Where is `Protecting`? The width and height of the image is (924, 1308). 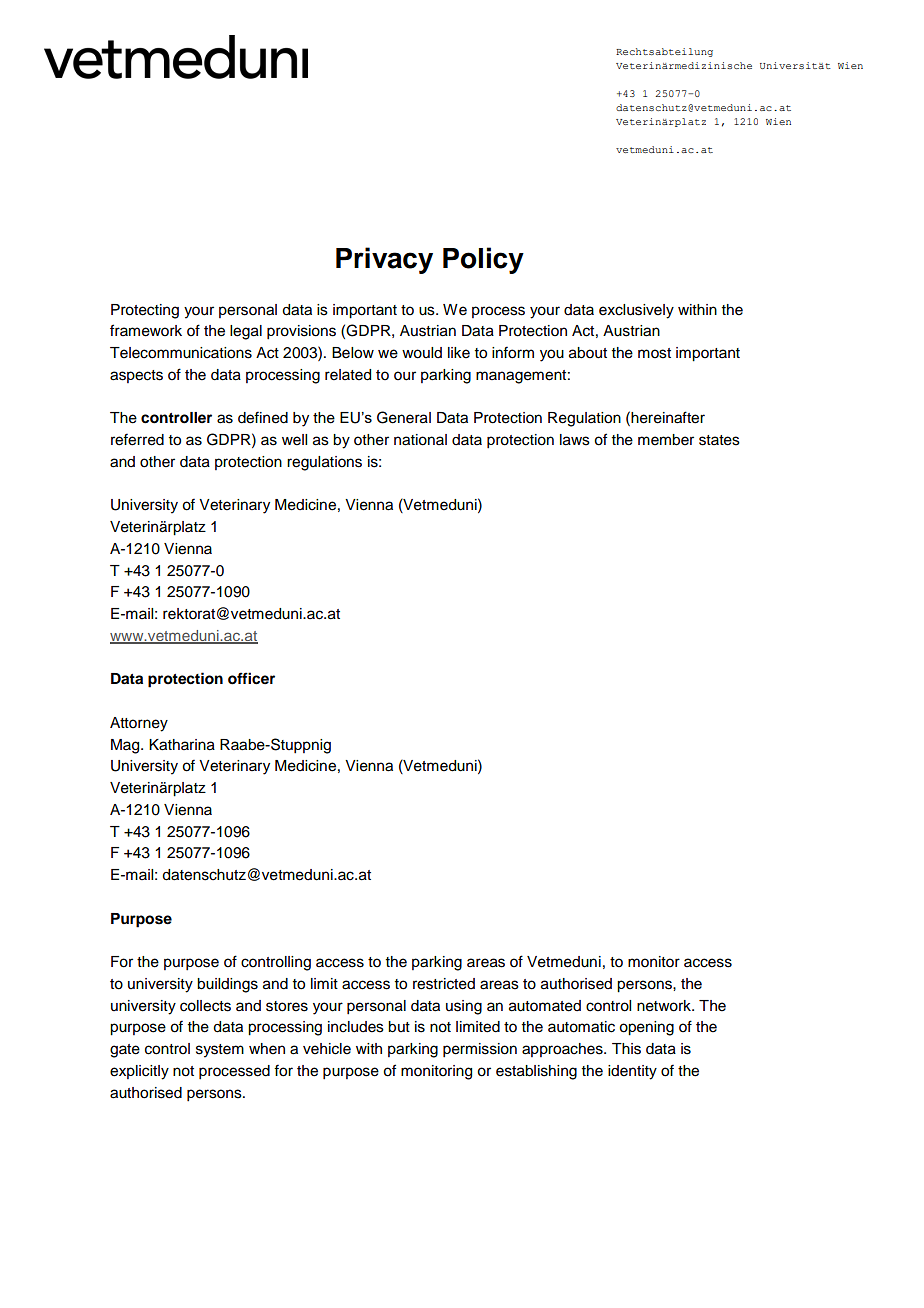
Protecting is located at coordinates (145, 311).
